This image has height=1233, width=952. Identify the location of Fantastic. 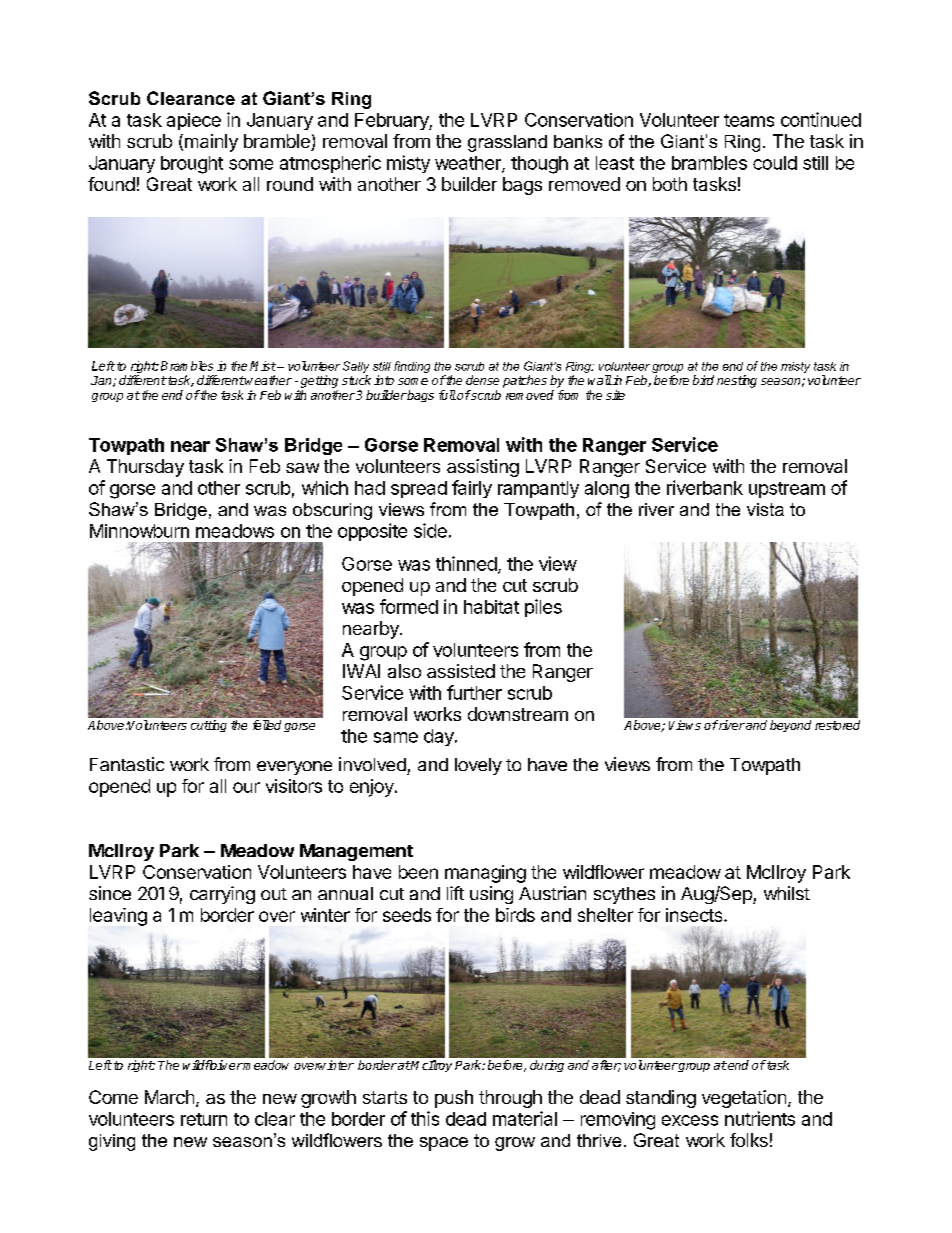
(127, 764).
